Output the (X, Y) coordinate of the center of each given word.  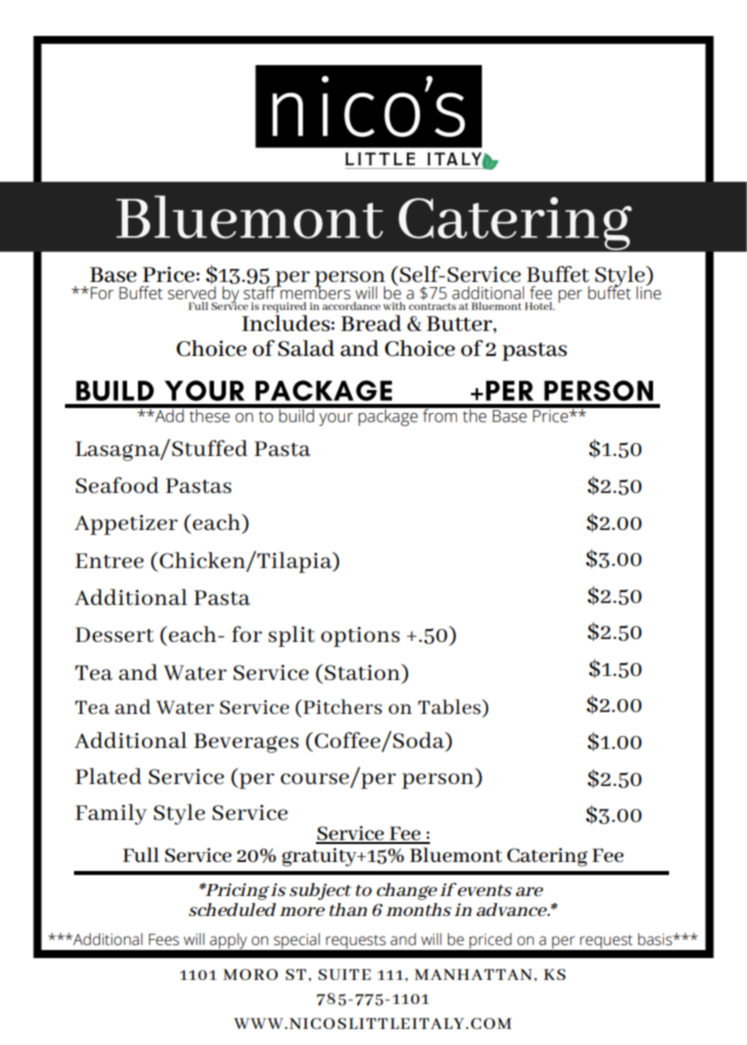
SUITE (344, 974)
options (360, 637)
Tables (450, 708)
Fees (164, 939)
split (291, 636)
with (394, 306)
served (192, 293)
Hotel (540, 306)
